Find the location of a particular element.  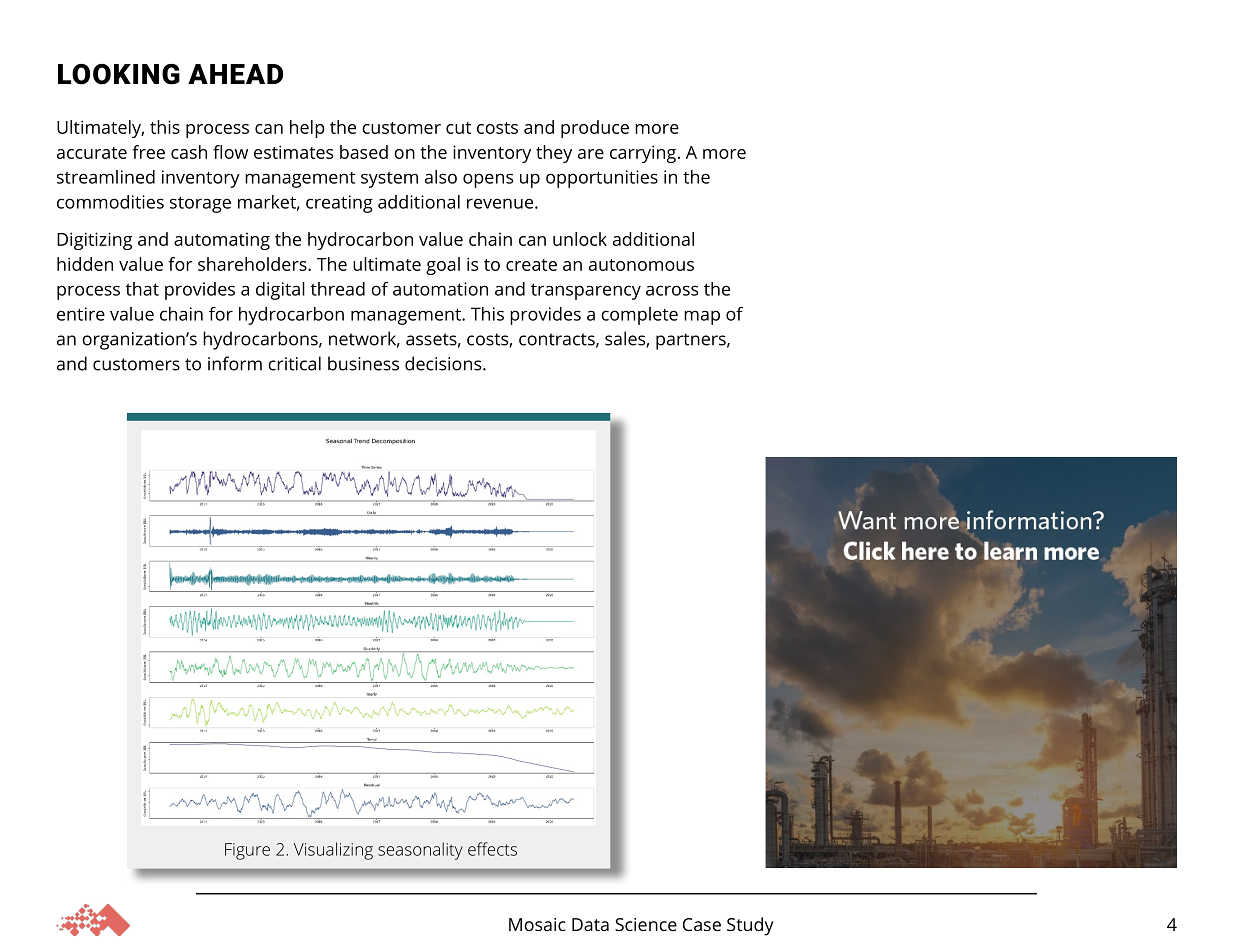

LOOKING is located at coordinates (119, 74).
